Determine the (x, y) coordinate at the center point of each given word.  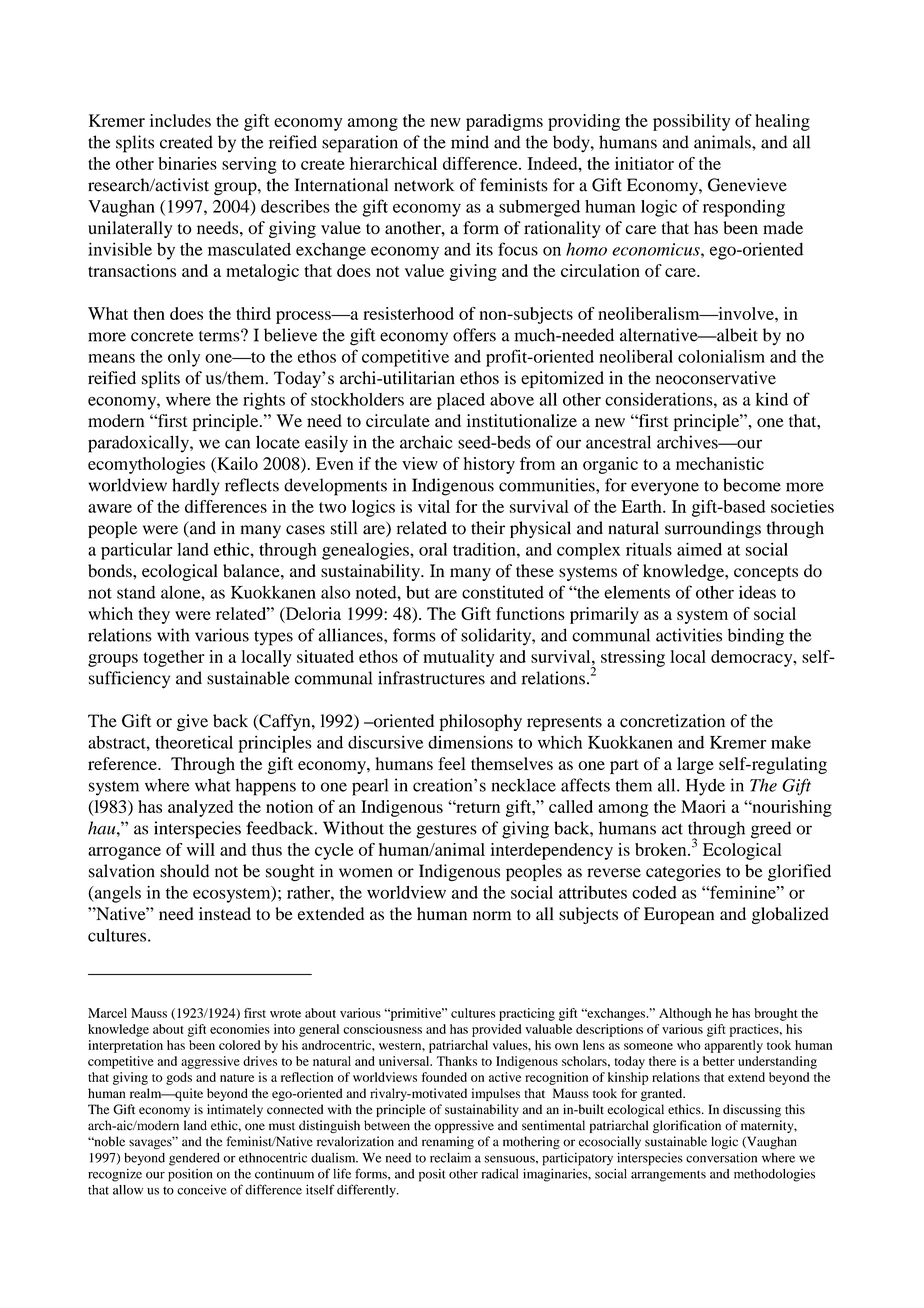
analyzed (200, 808)
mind (470, 142)
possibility (691, 122)
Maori (703, 806)
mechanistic (720, 463)
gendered (194, 1159)
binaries (187, 163)
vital (434, 506)
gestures (446, 831)
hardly (196, 487)
